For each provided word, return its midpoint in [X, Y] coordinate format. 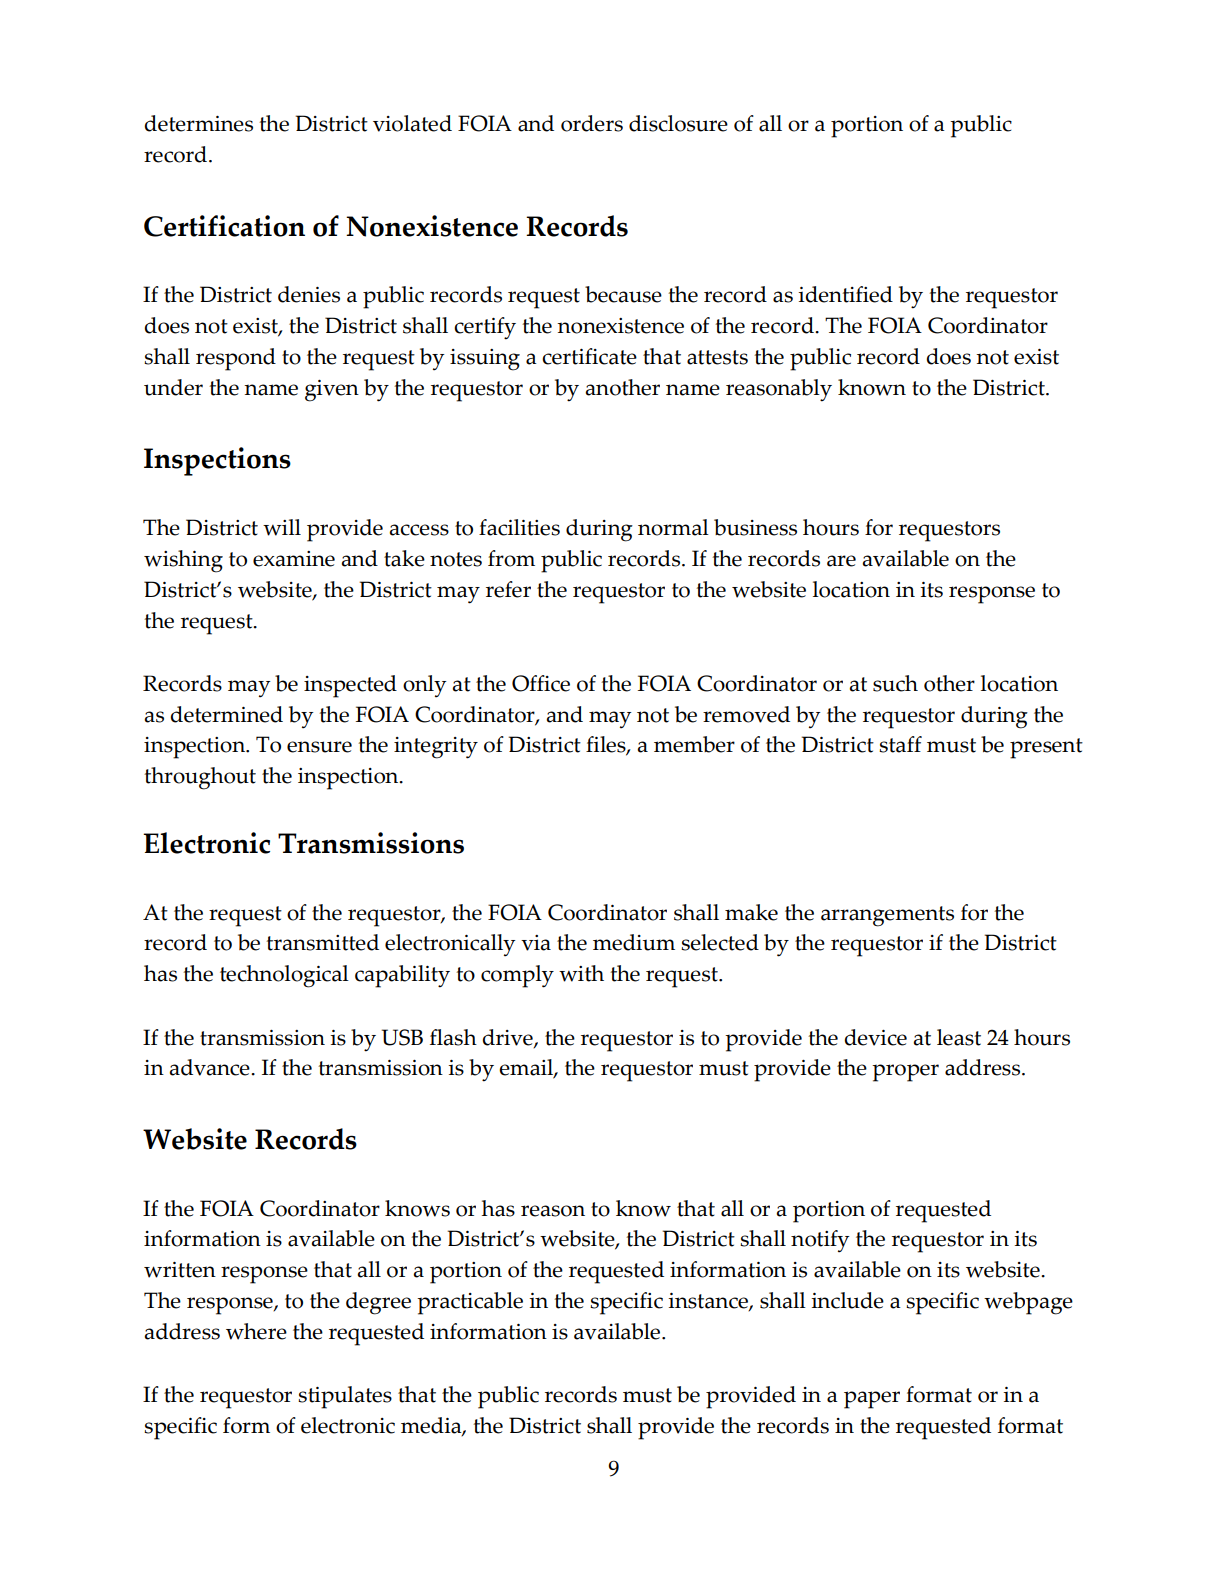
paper [872, 1400]
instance [709, 1302]
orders [592, 123]
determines [198, 123]
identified [845, 294]
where [256, 1331]
